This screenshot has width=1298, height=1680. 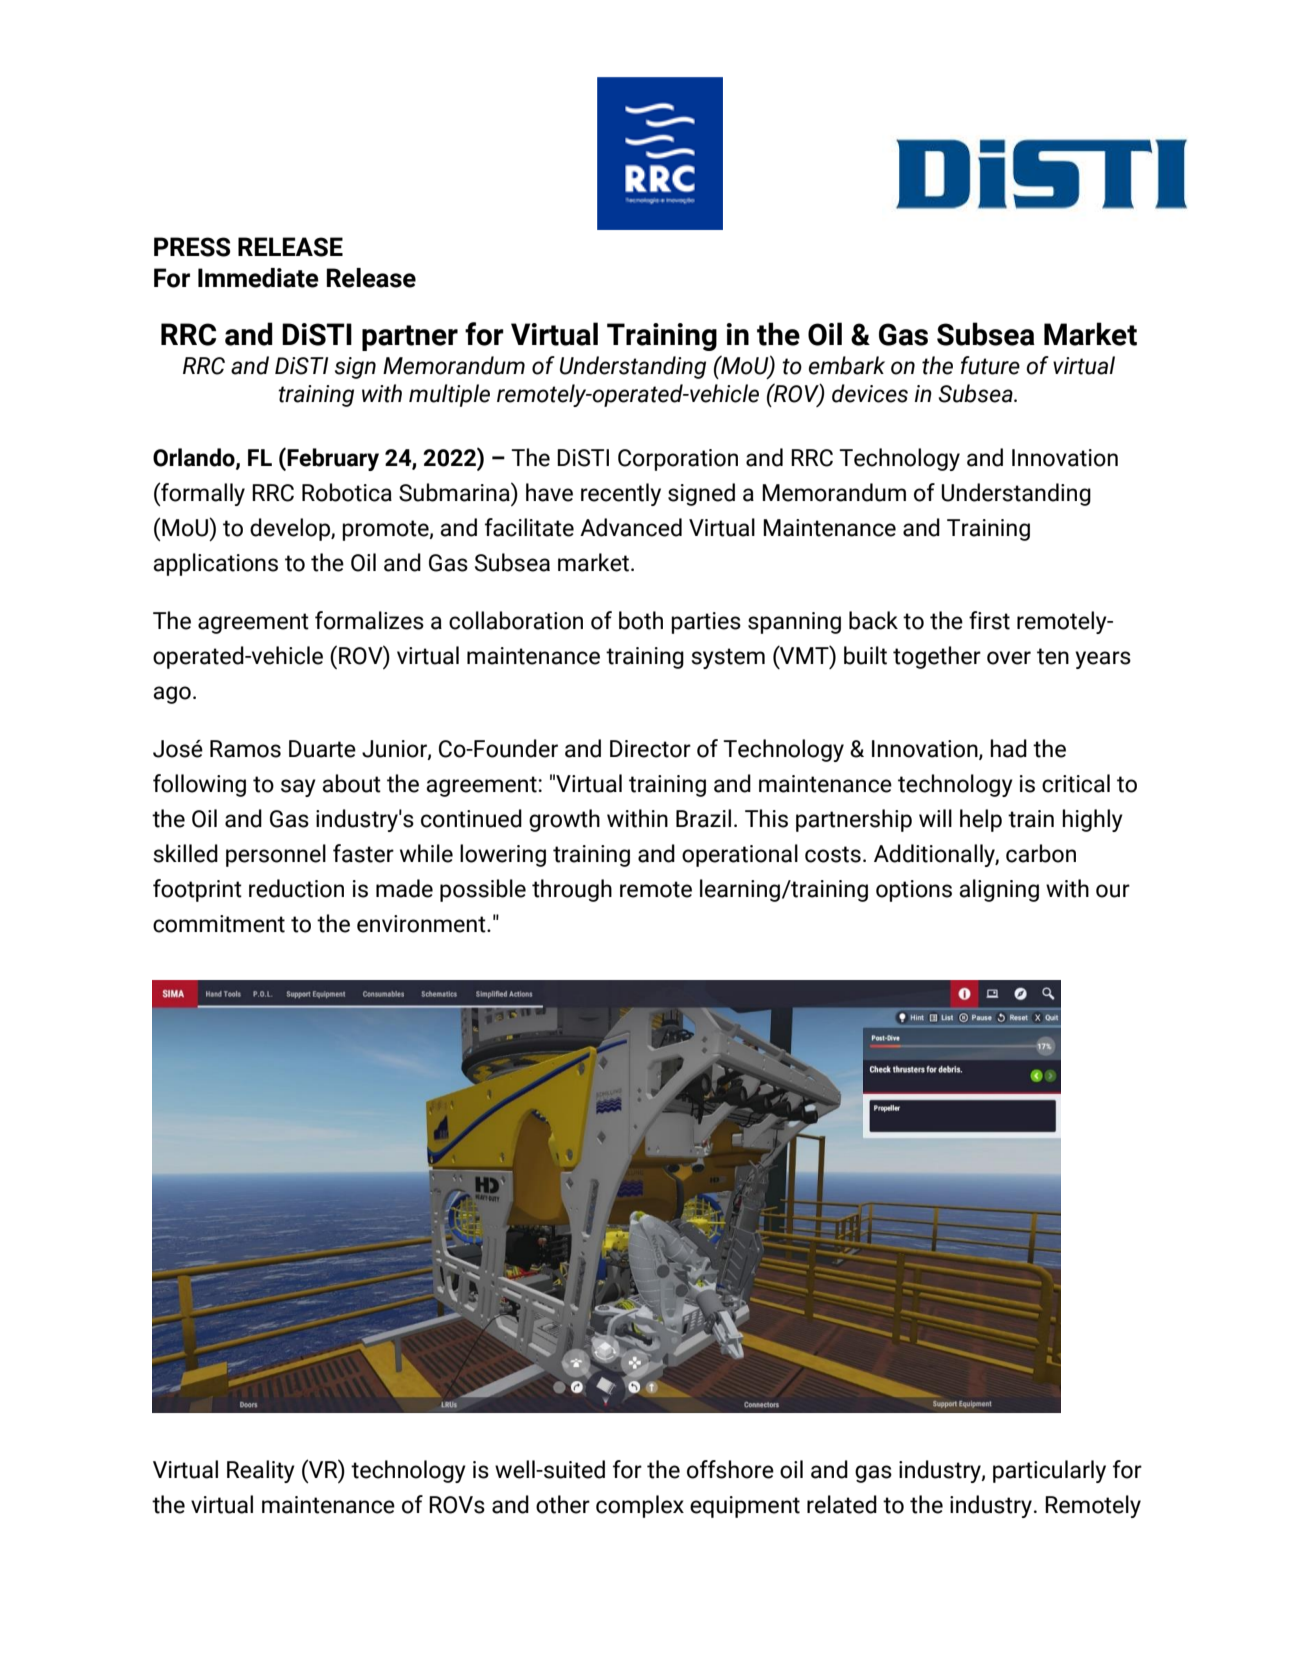 I want to click on embark, so click(x=847, y=365).
